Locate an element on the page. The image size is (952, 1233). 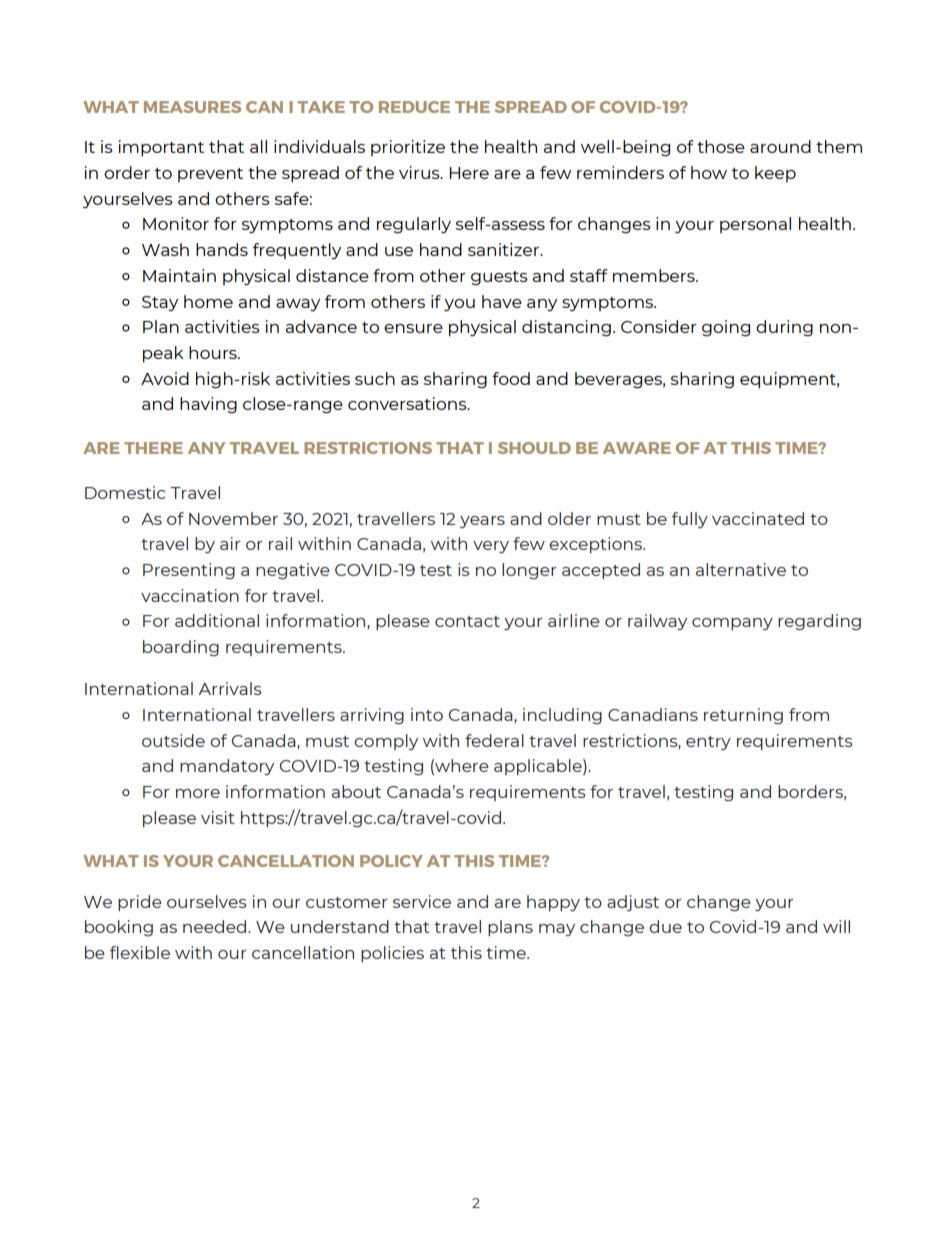
prioritize is located at coordinates (408, 148).
